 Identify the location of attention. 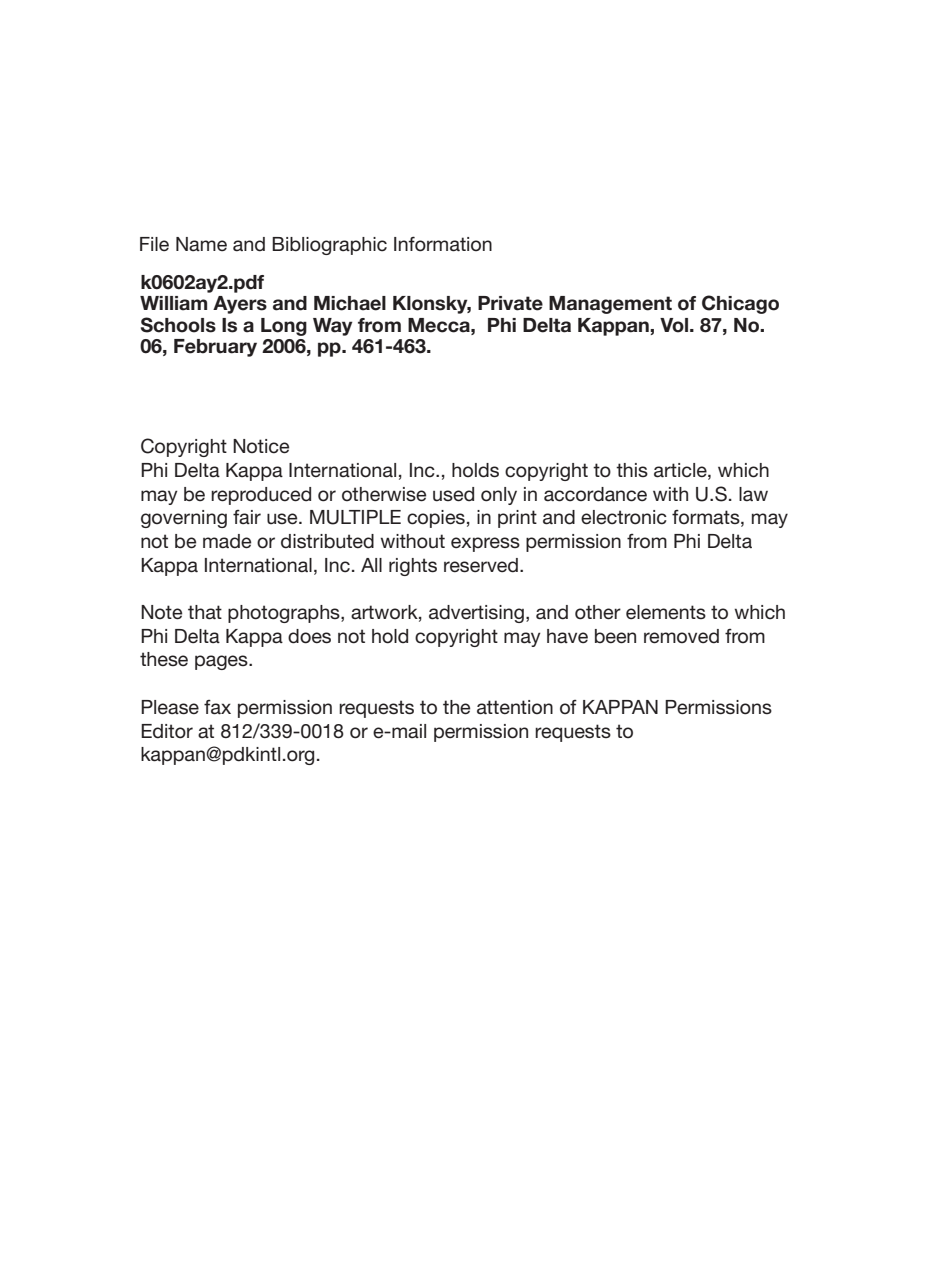
(515, 707).
